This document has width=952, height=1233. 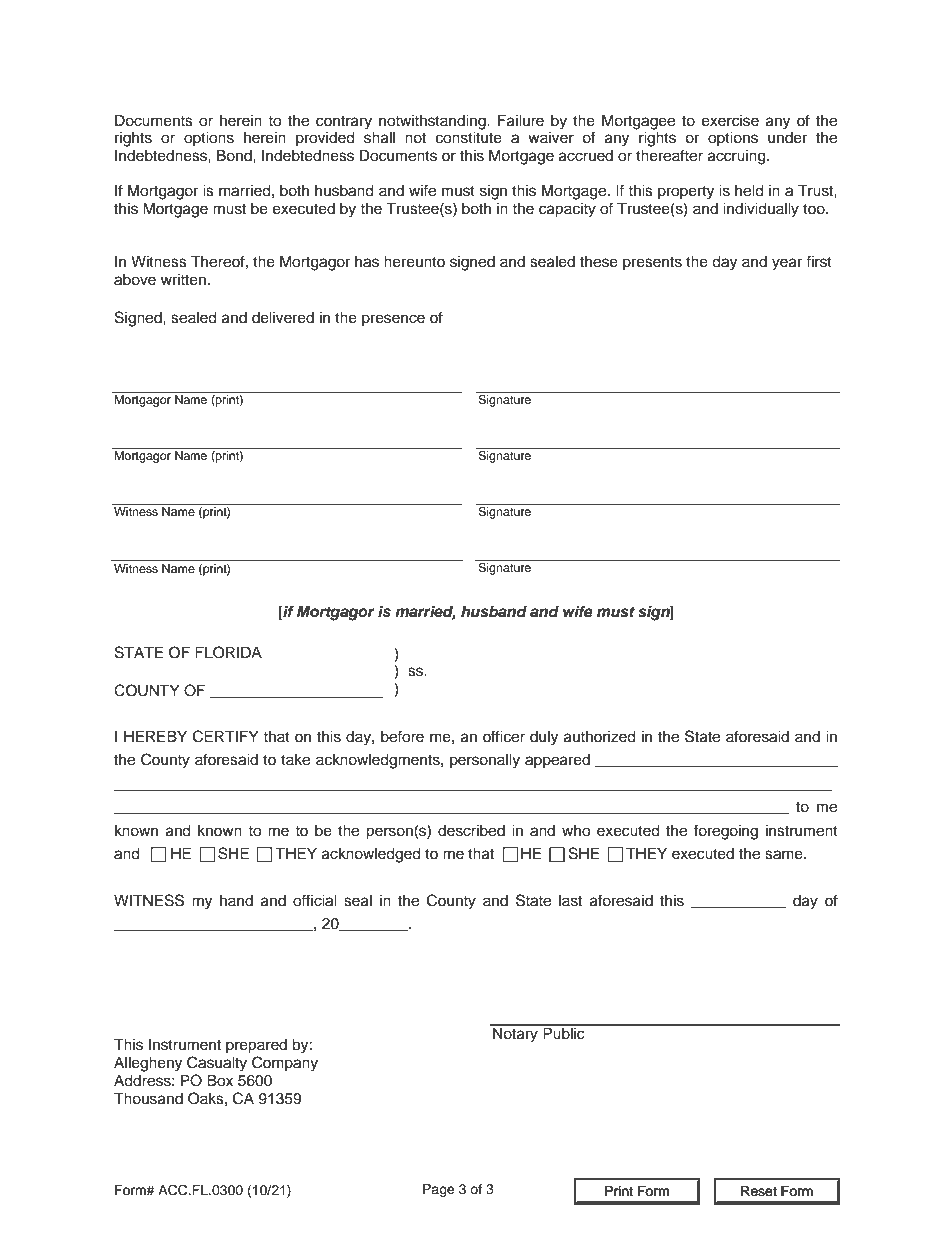 I want to click on described, so click(x=471, y=831).
